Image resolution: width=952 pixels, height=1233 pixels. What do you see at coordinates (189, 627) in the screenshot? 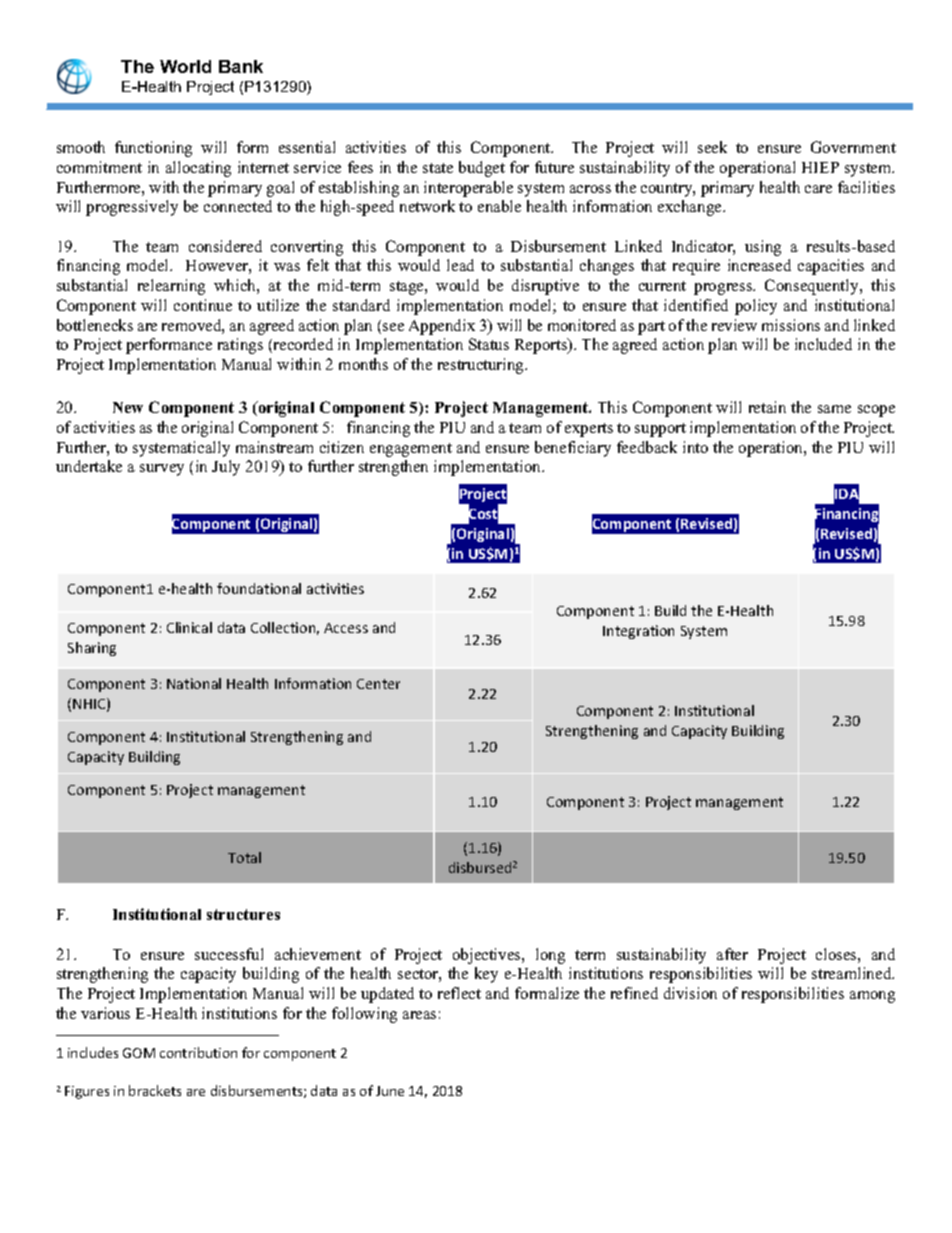
I see `Clinical` at bounding box center [189, 627].
